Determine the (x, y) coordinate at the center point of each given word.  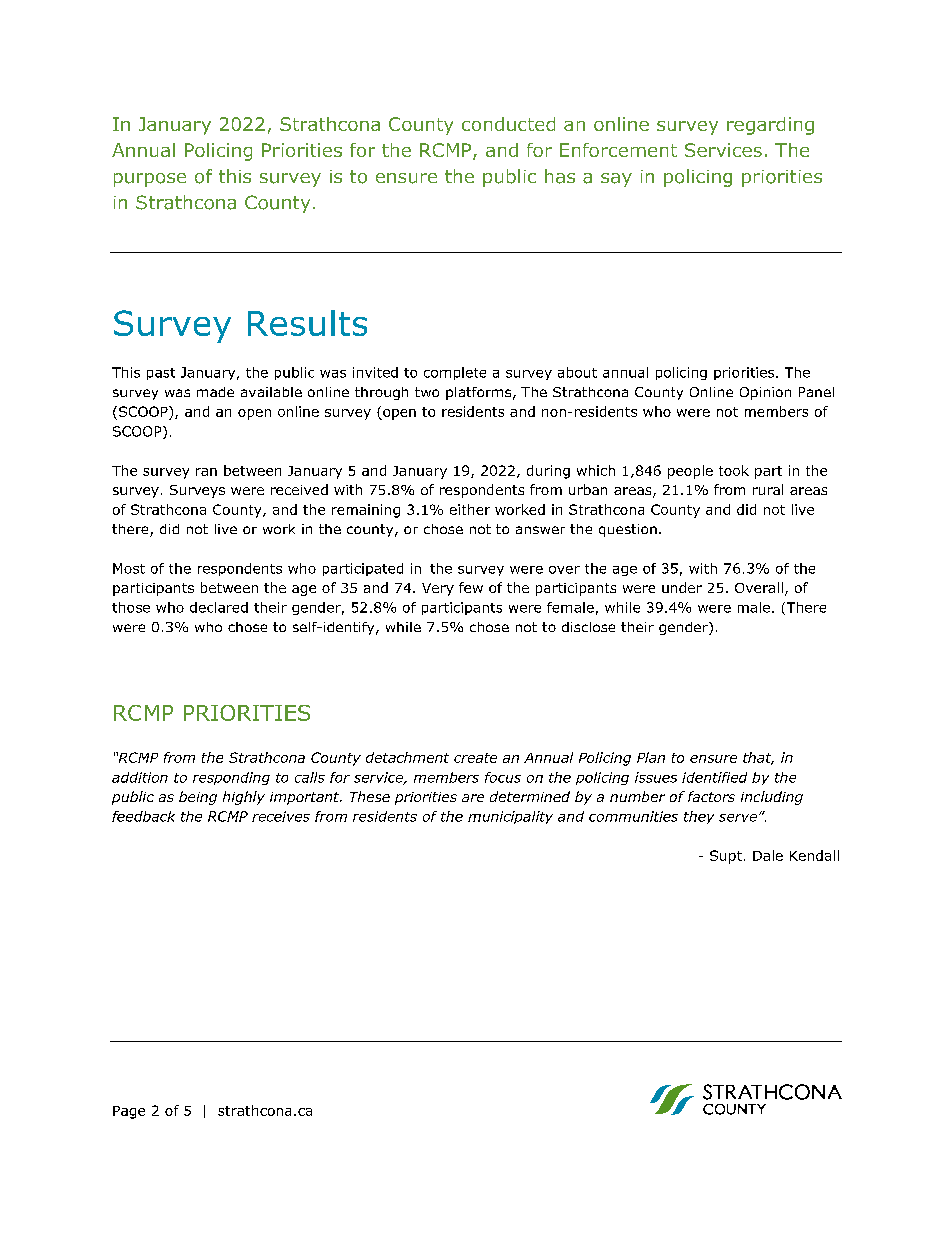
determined (530, 796)
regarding (770, 126)
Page (129, 1112)
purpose (150, 180)
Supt (726, 857)
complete (455, 373)
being (198, 798)
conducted (508, 124)
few (471, 587)
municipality (510, 817)
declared (219, 607)
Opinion (765, 393)
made (215, 392)
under (682, 587)
